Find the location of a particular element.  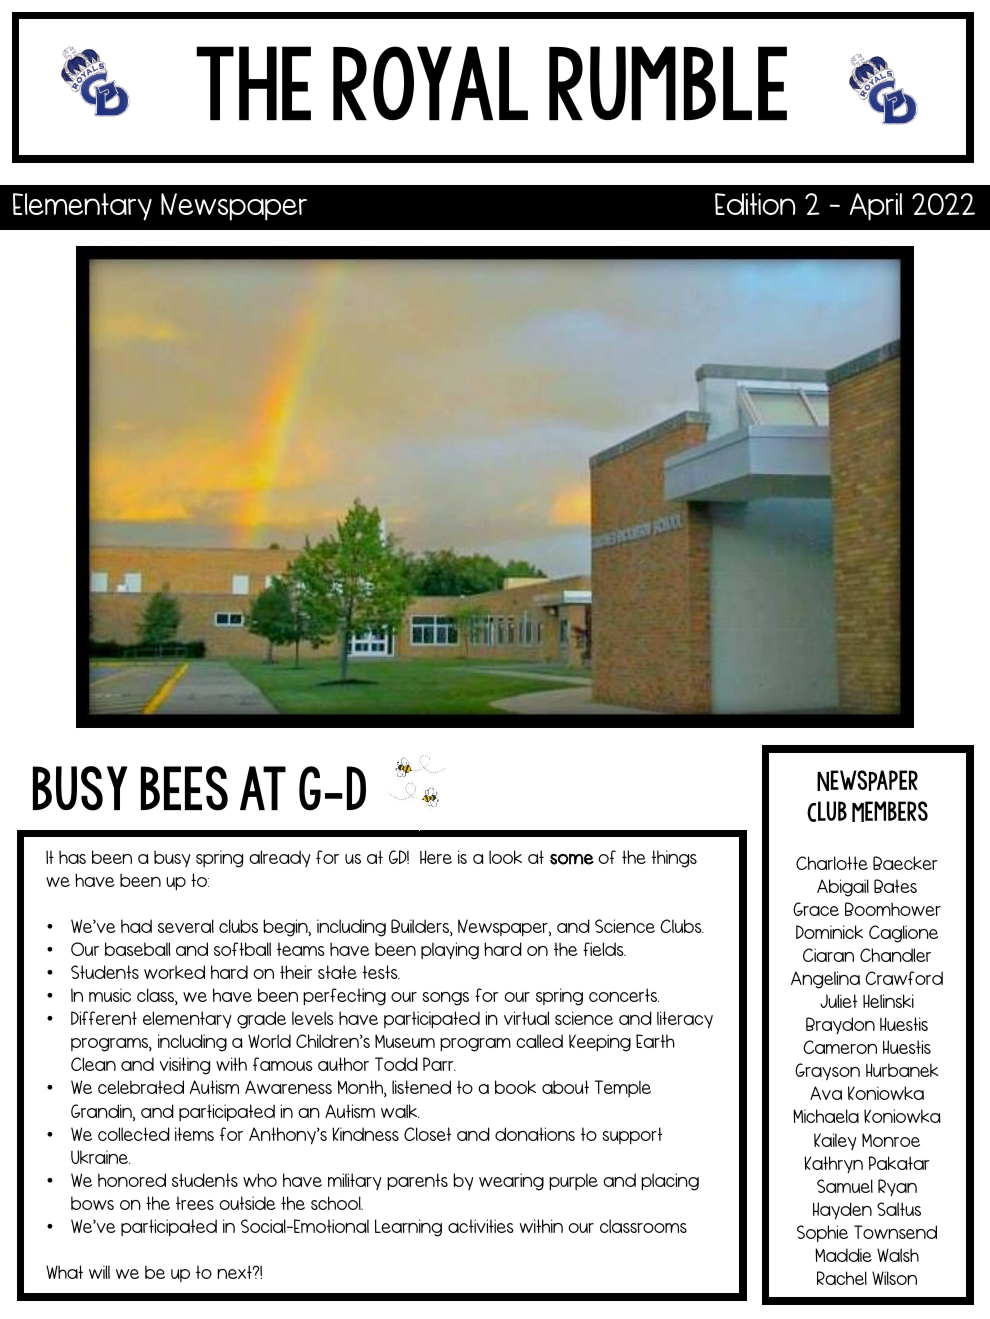

bees is located at coordinates (184, 788).
